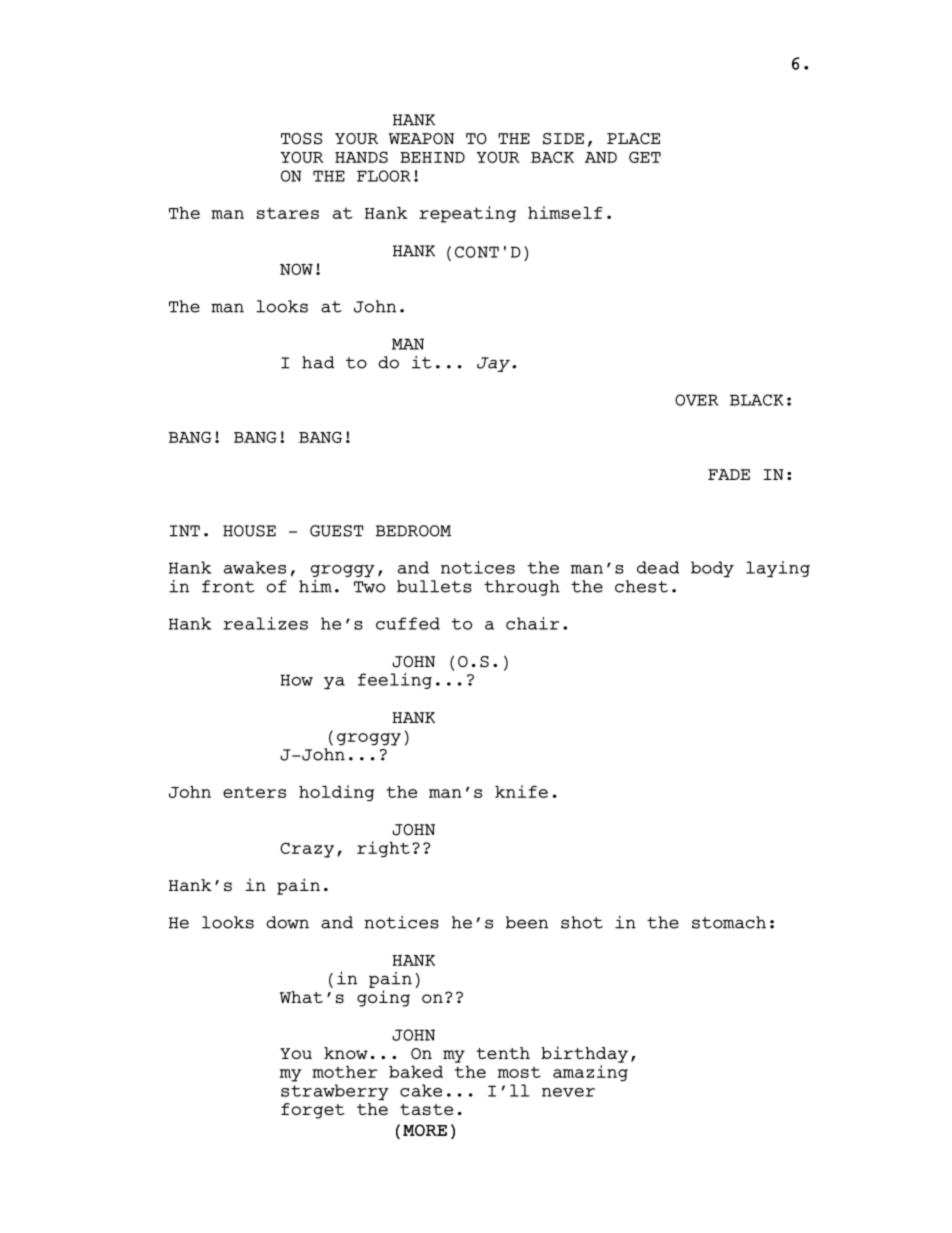 Image resolution: width=952 pixels, height=1233 pixels. Describe the element at coordinates (301, 139) in the screenshot. I see `TOSS` at that location.
